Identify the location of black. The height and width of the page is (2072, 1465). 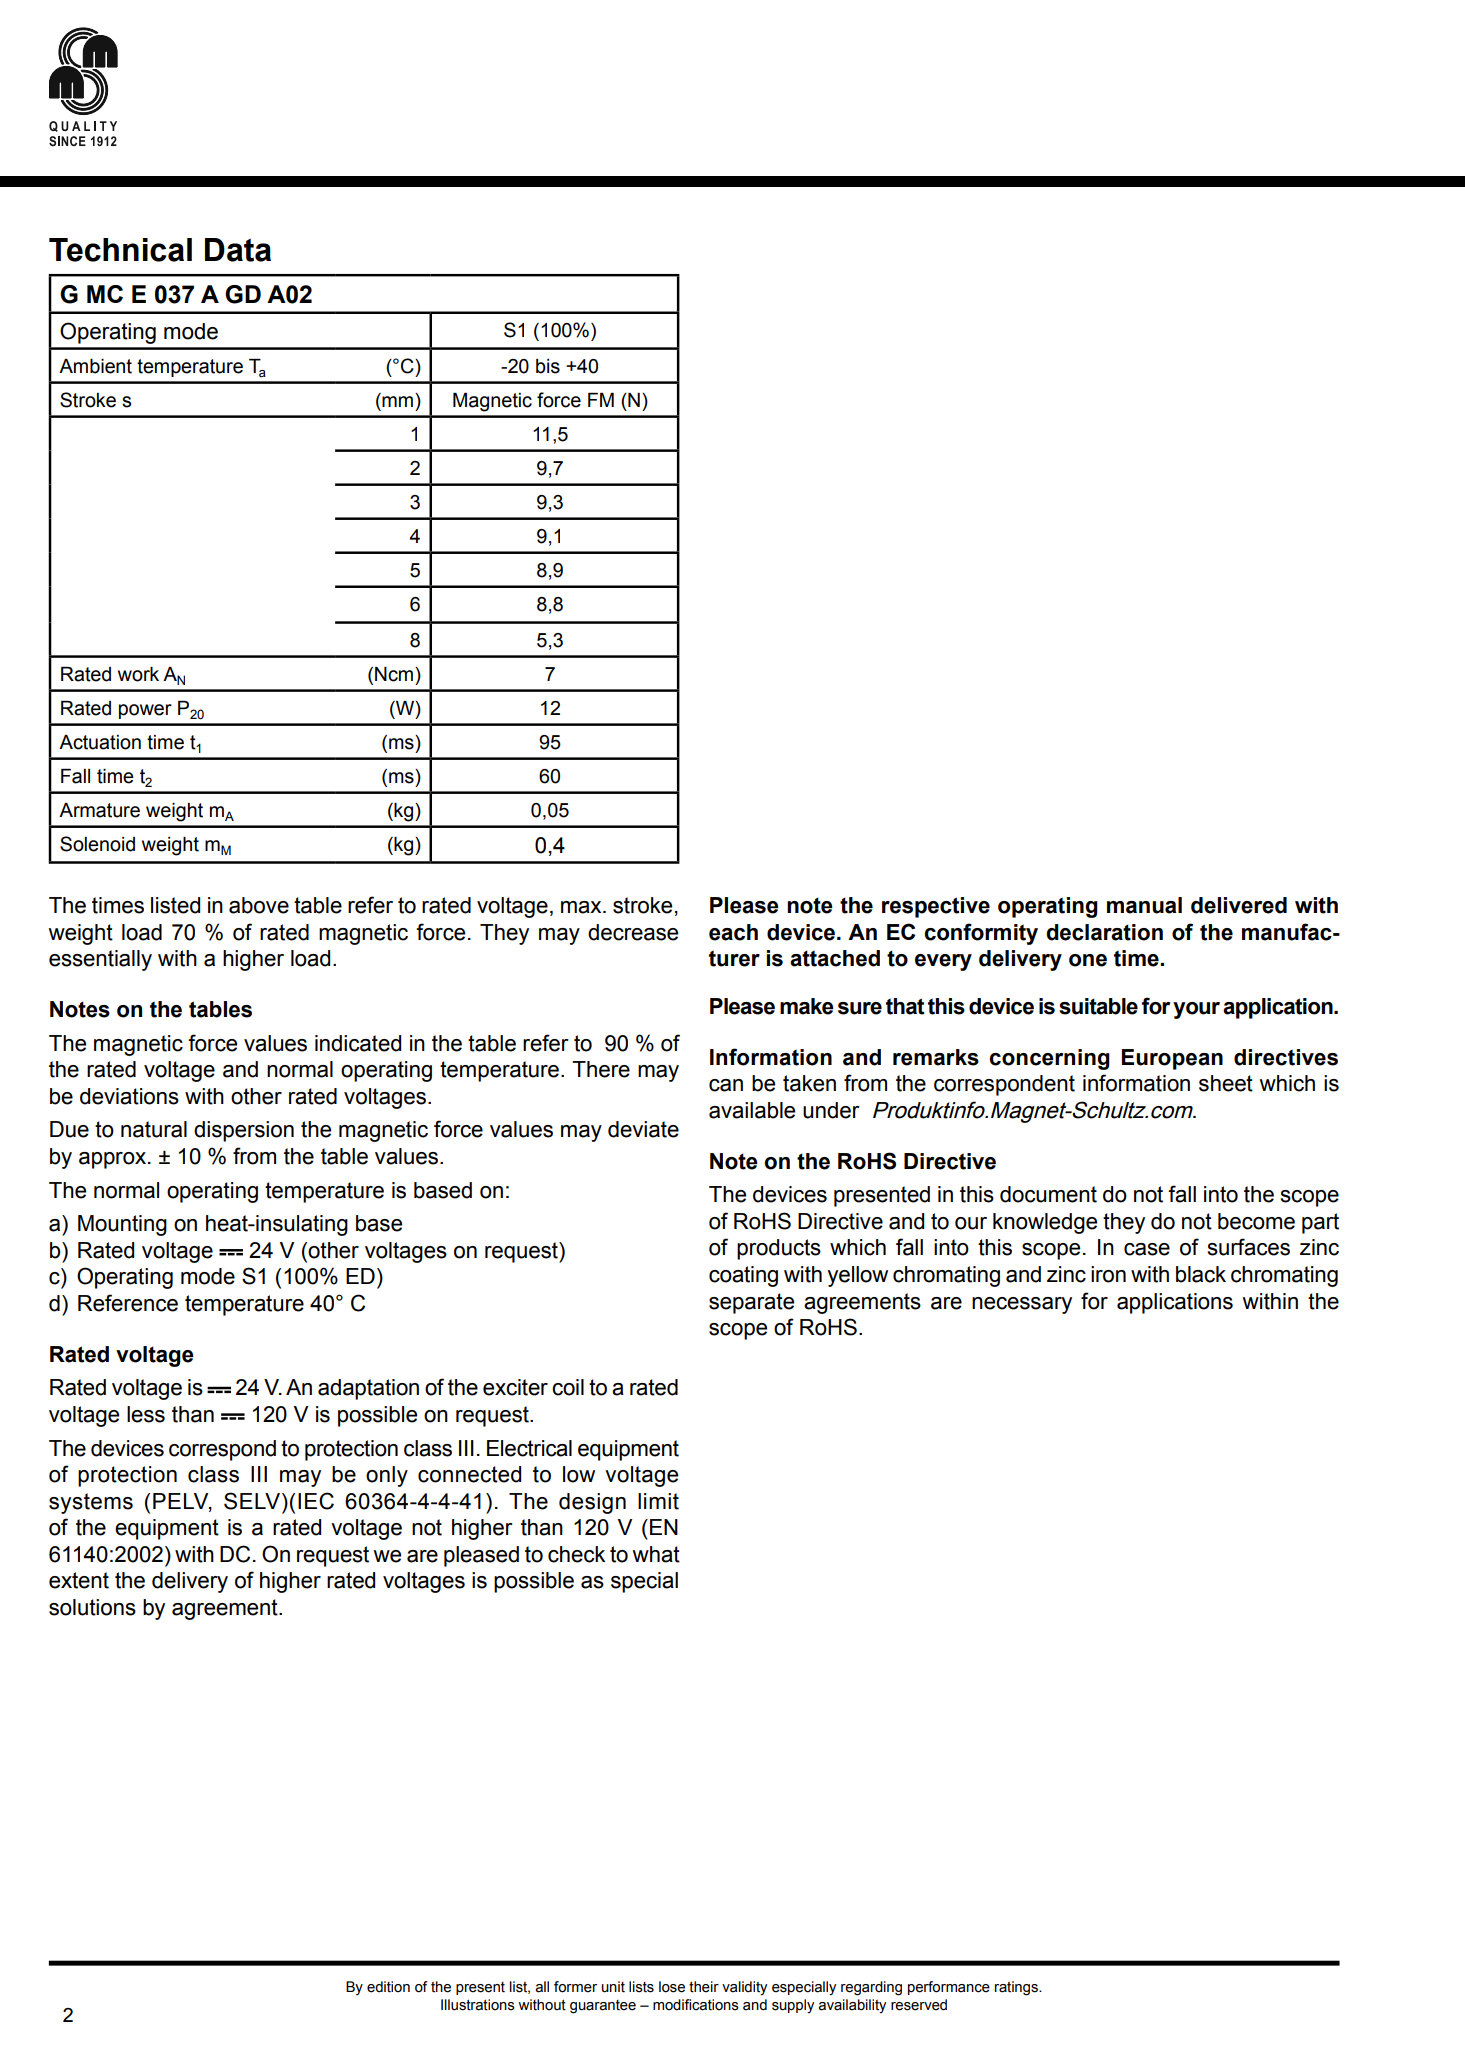
(1201, 1274).
